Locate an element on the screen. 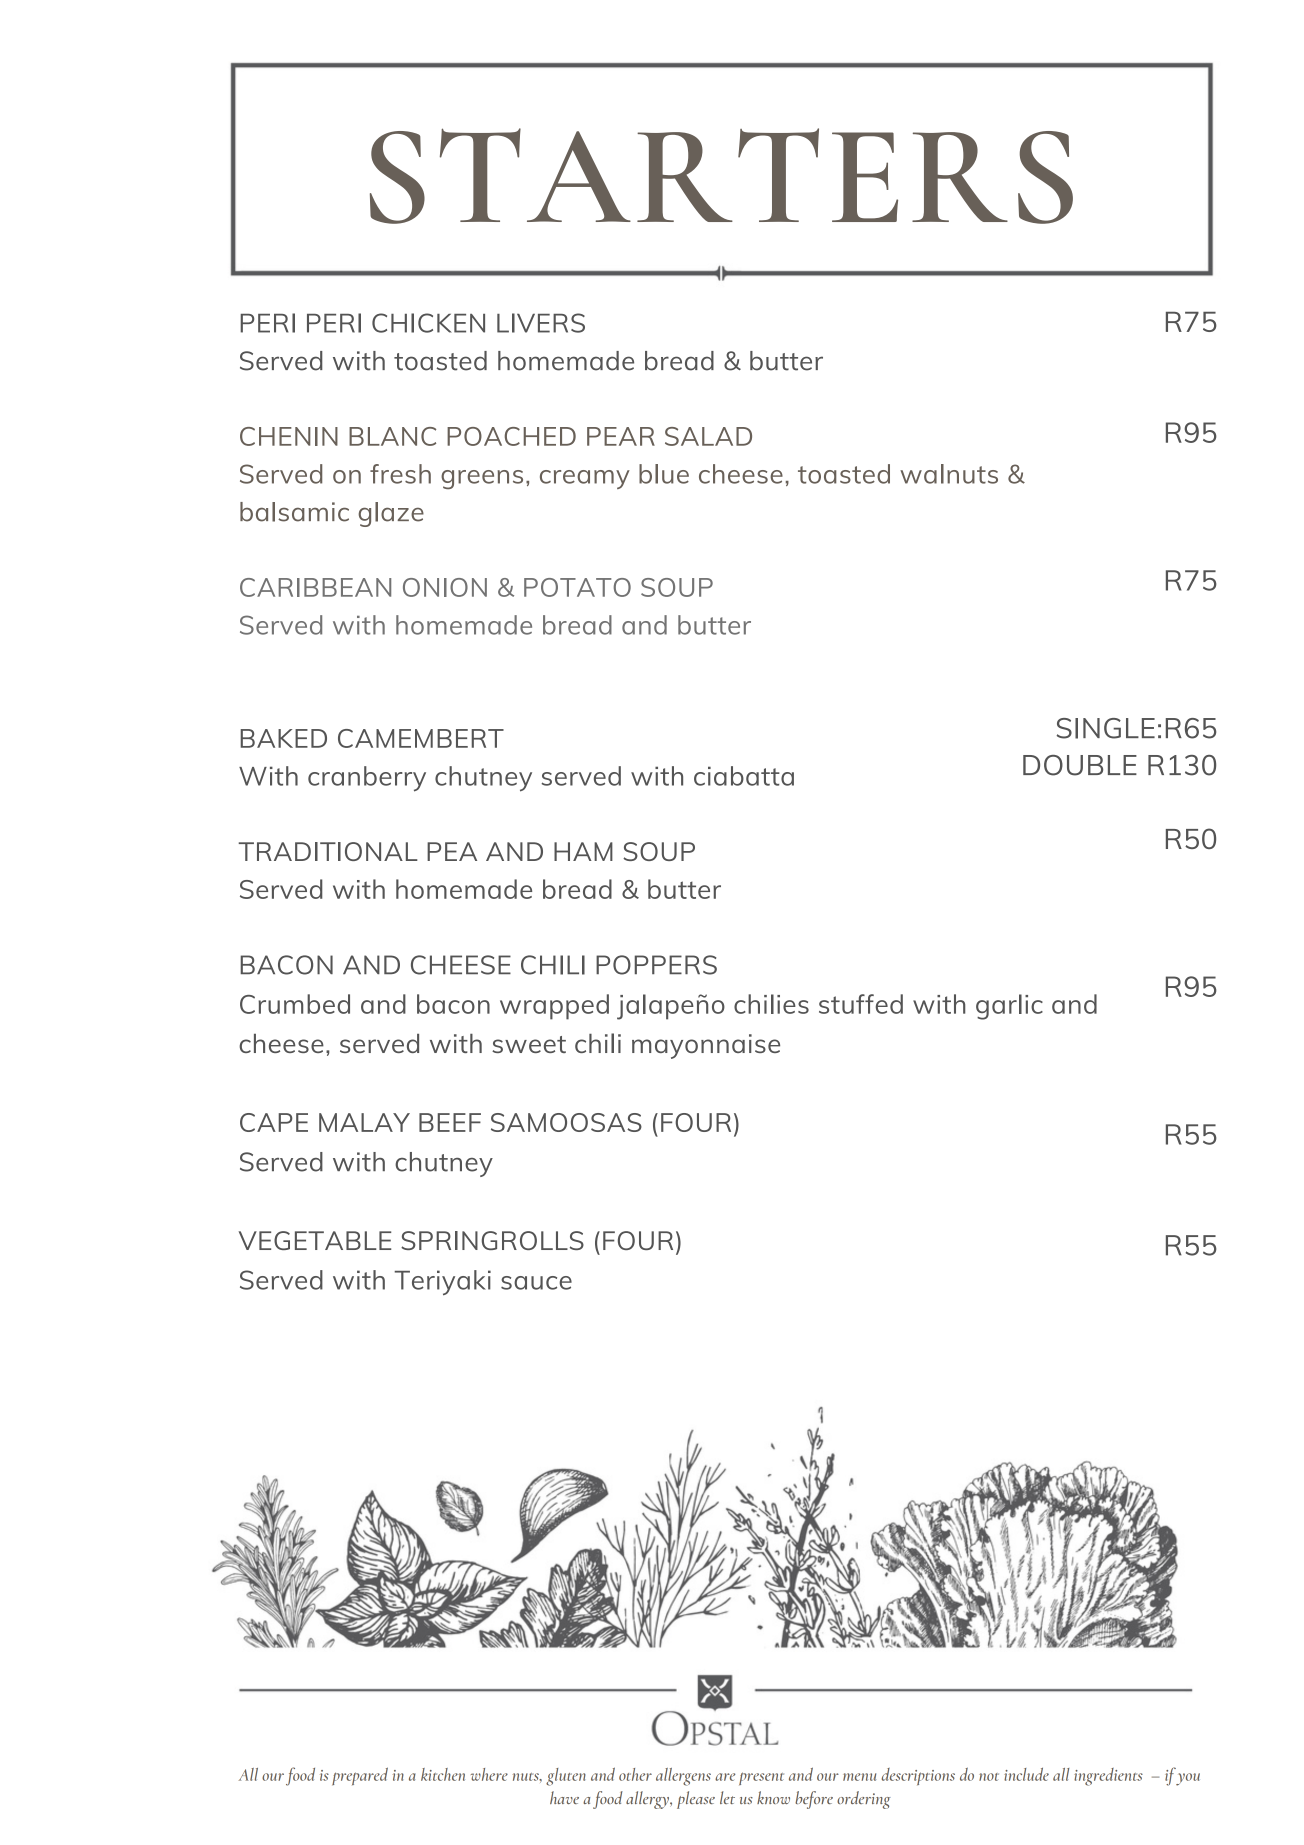  ingredients is located at coordinates (1108, 1777).
